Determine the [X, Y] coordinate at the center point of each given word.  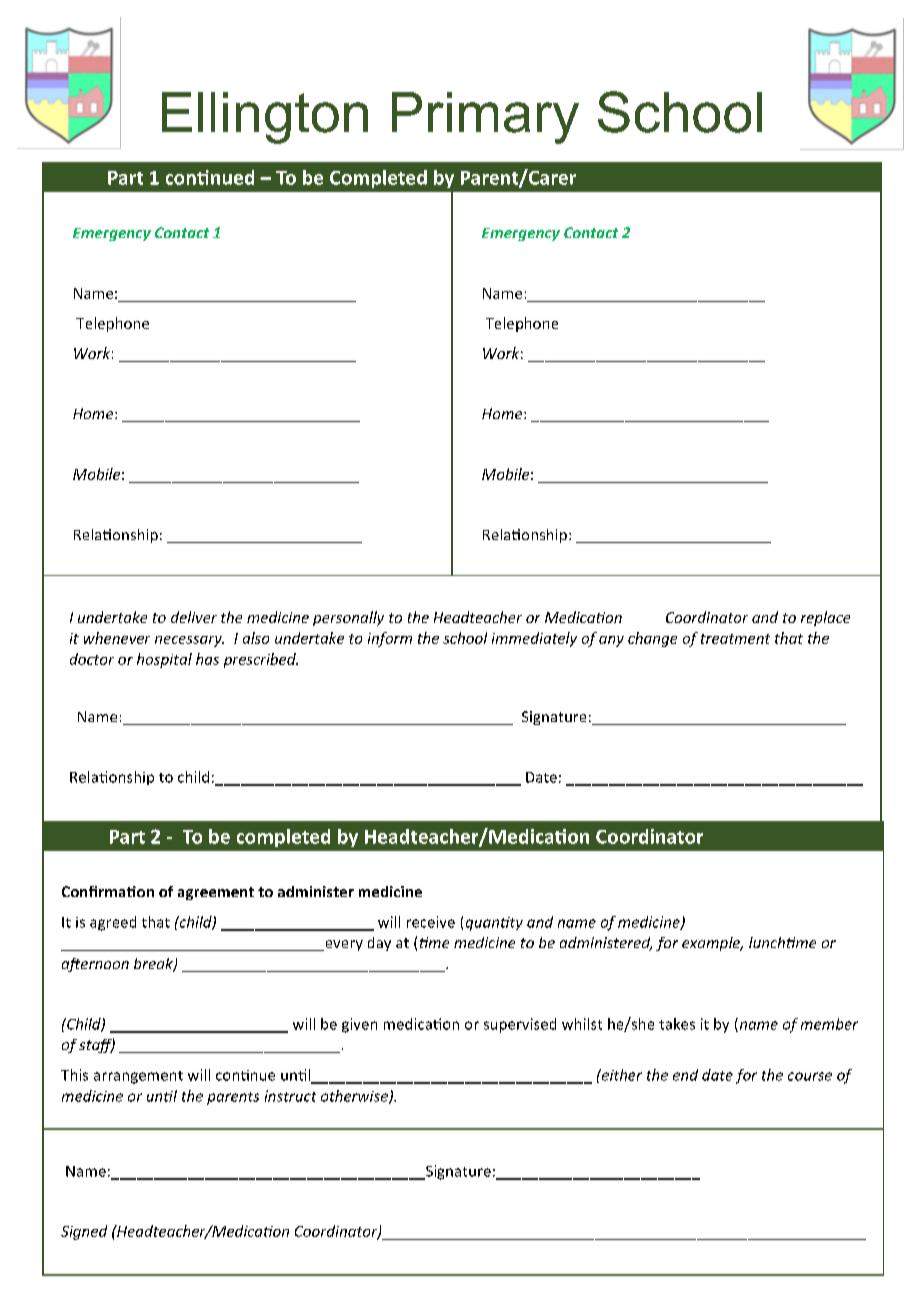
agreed [113, 923]
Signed [84, 1232]
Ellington [265, 118]
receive [431, 922]
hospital [164, 660]
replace [825, 618]
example [712, 944]
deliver [194, 617]
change [652, 639]
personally [348, 618]
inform [390, 639]
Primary [485, 118]
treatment [735, 639]
